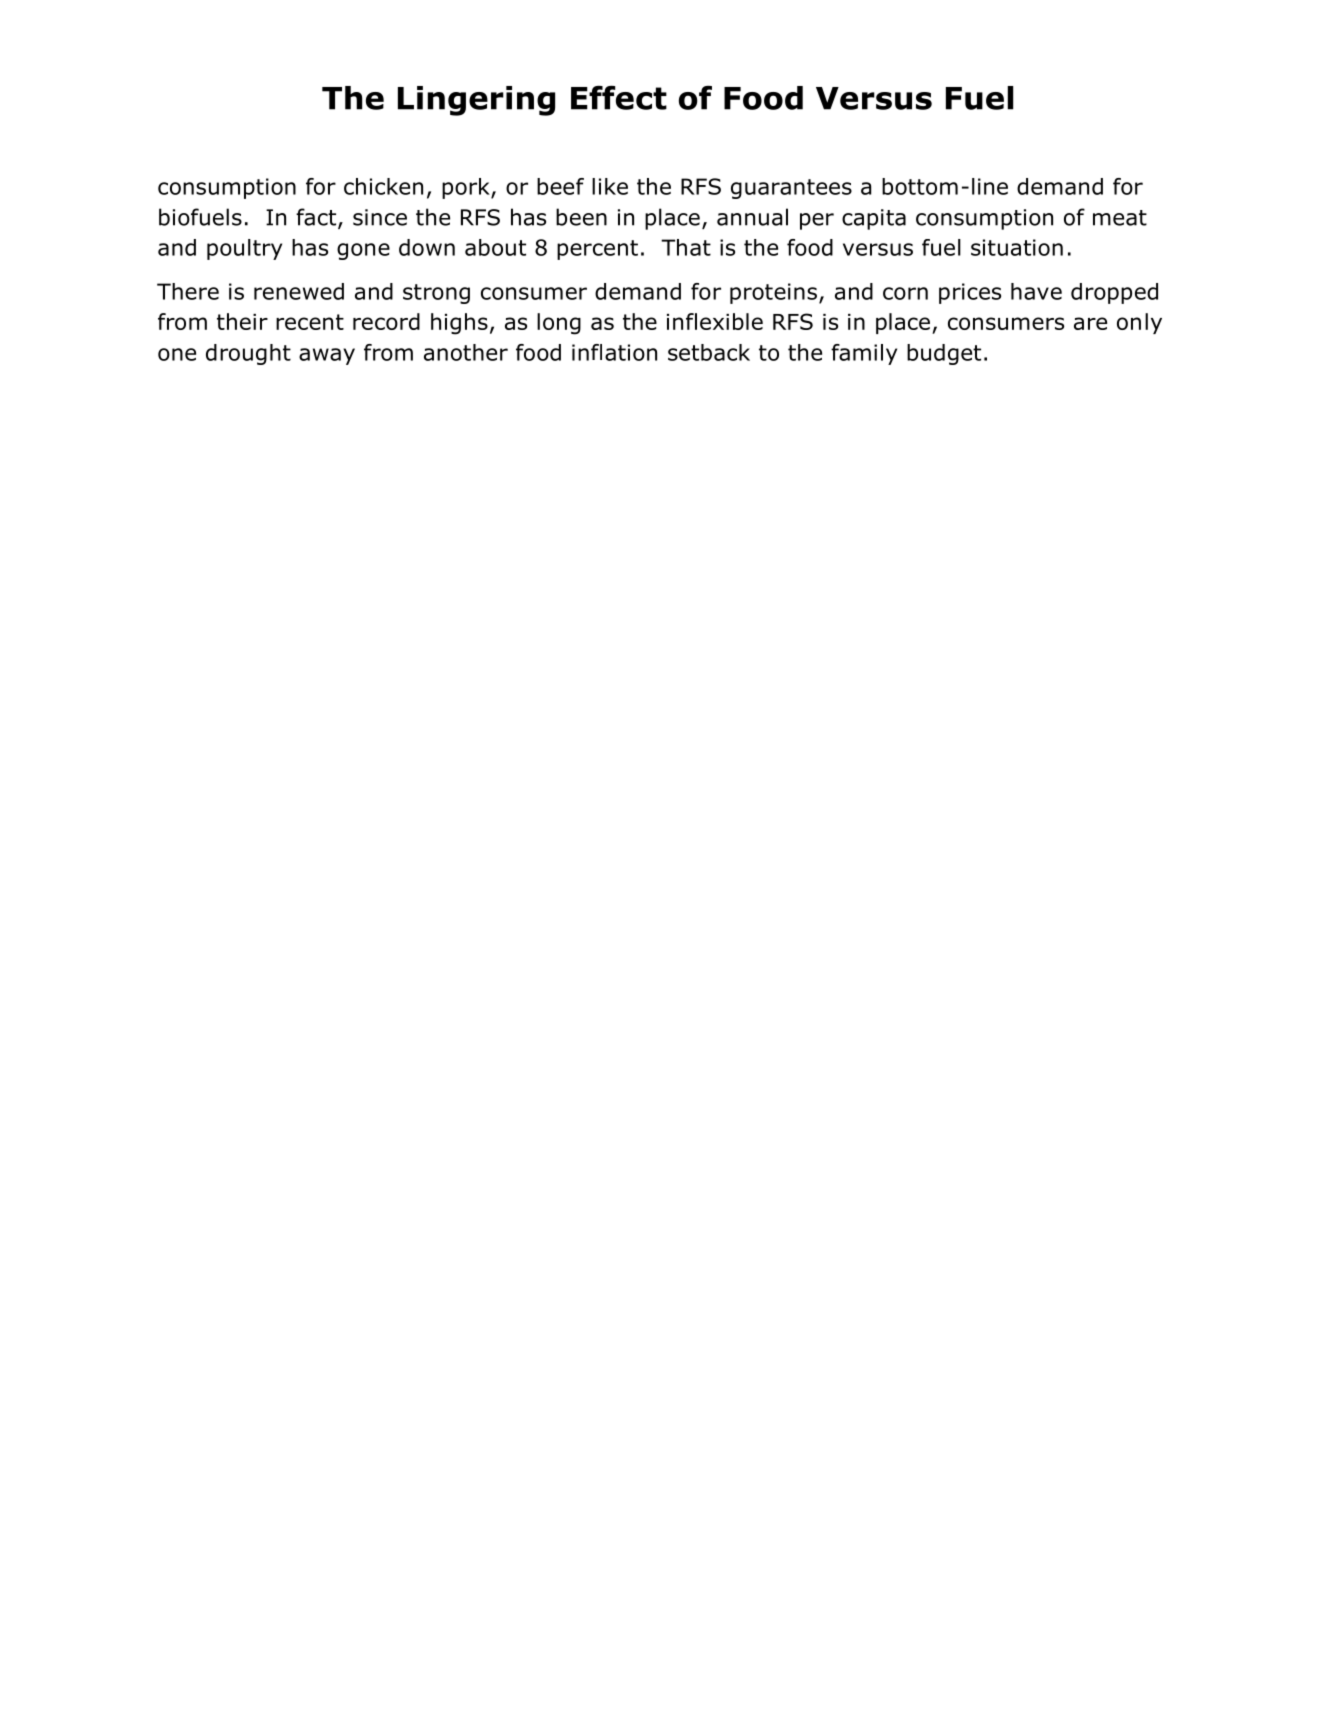  I want to click on setback, so click(709, 352).
